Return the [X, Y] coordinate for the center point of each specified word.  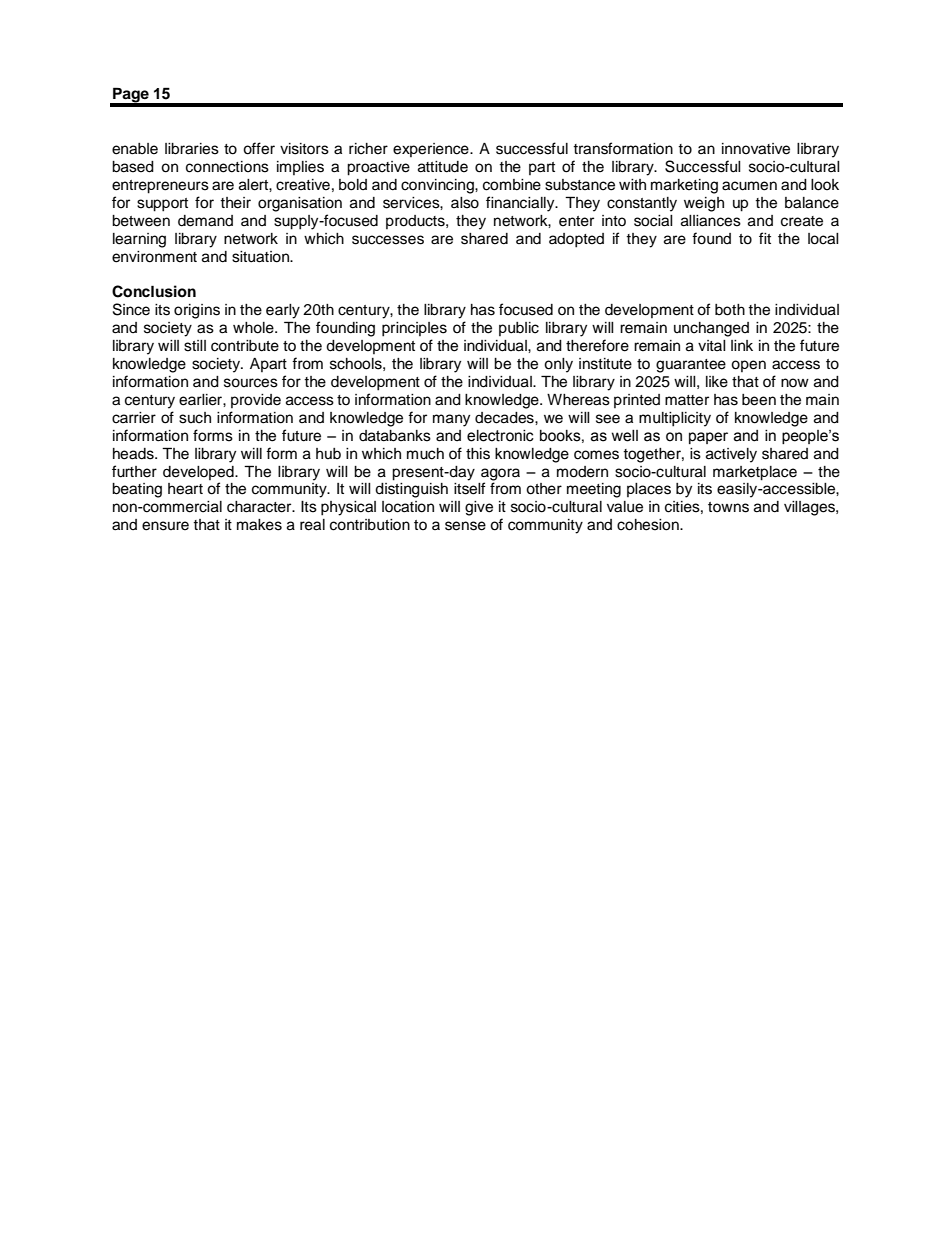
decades [505, 418]
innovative [756, 149]
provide [256, 401]
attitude [443, 167]
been [759, 400]
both [730, 310]
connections [227, 167]
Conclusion [154, 291]
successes [388, 240]
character [260, 507]
